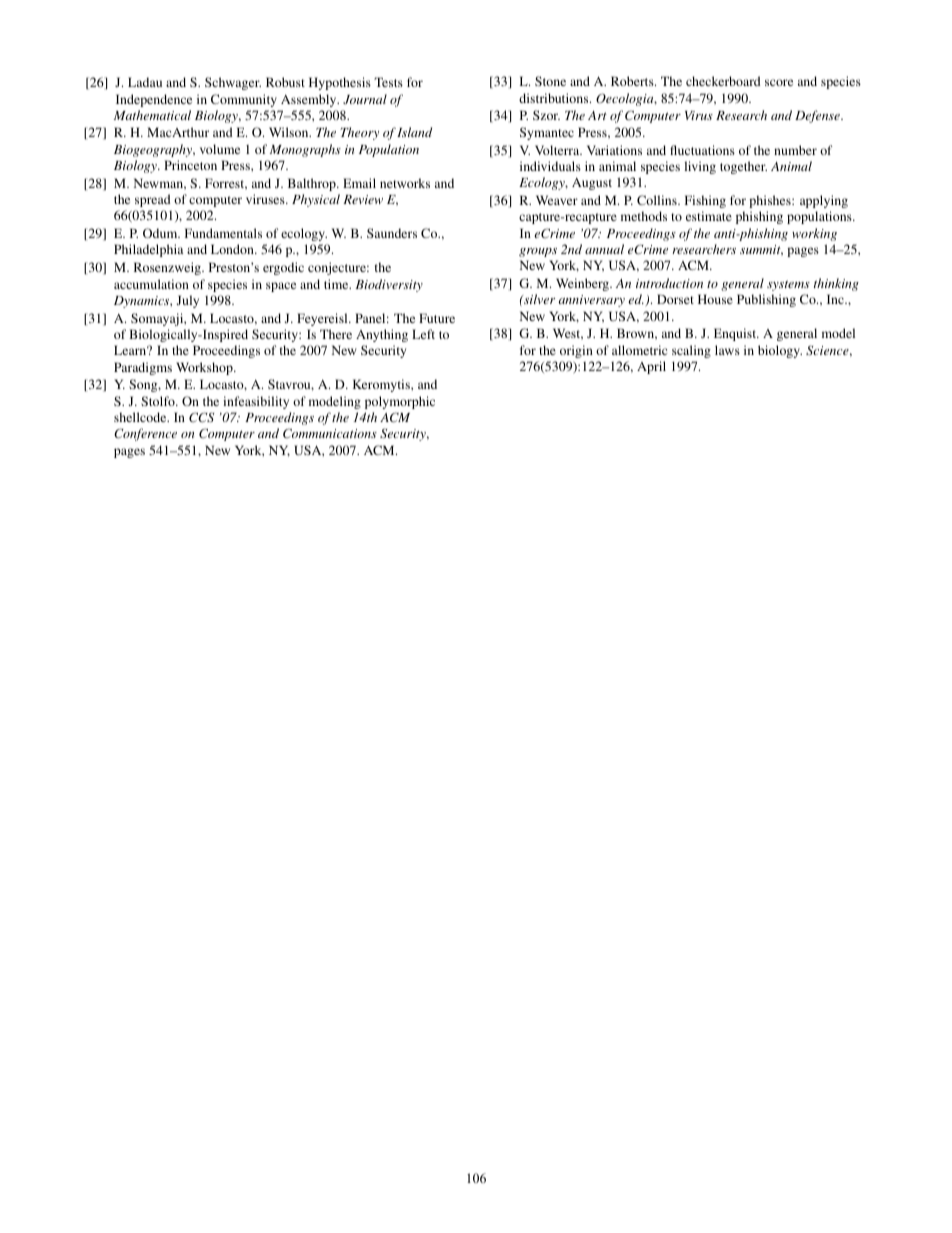 This screenshot has height=1233, width=952. What do you see at coordinates (201, 417) in the screenshot?
I see `CCS` at bounding box center [201, 417].
